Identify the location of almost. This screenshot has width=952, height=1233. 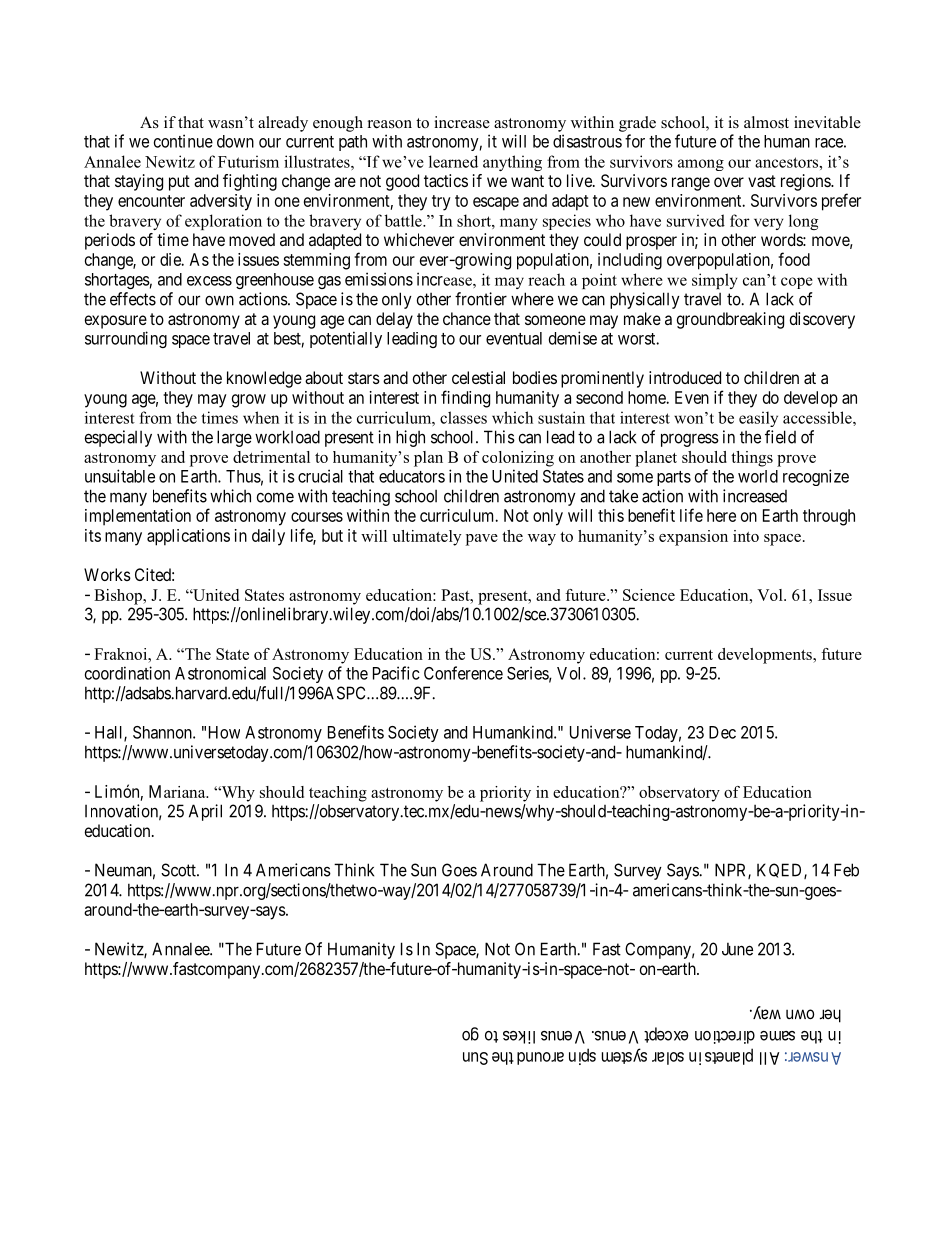
(766, 122).
